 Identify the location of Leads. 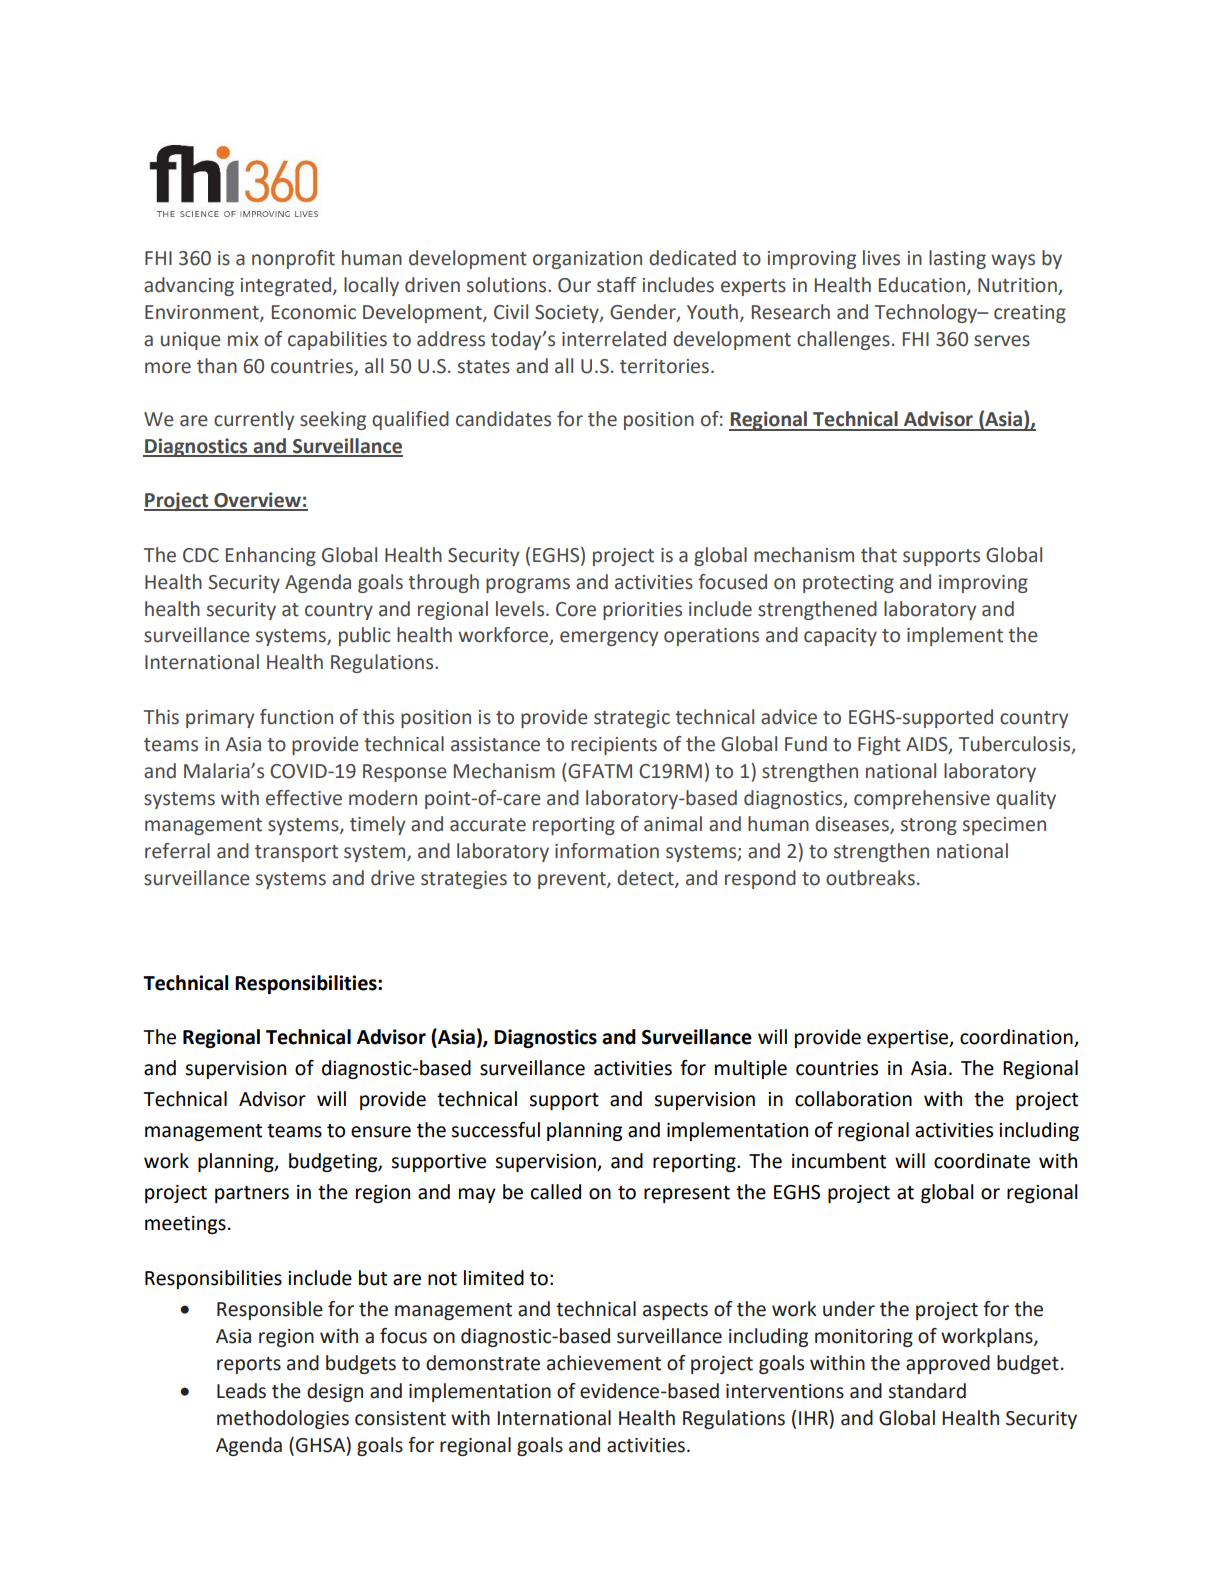
(241, 1391).
